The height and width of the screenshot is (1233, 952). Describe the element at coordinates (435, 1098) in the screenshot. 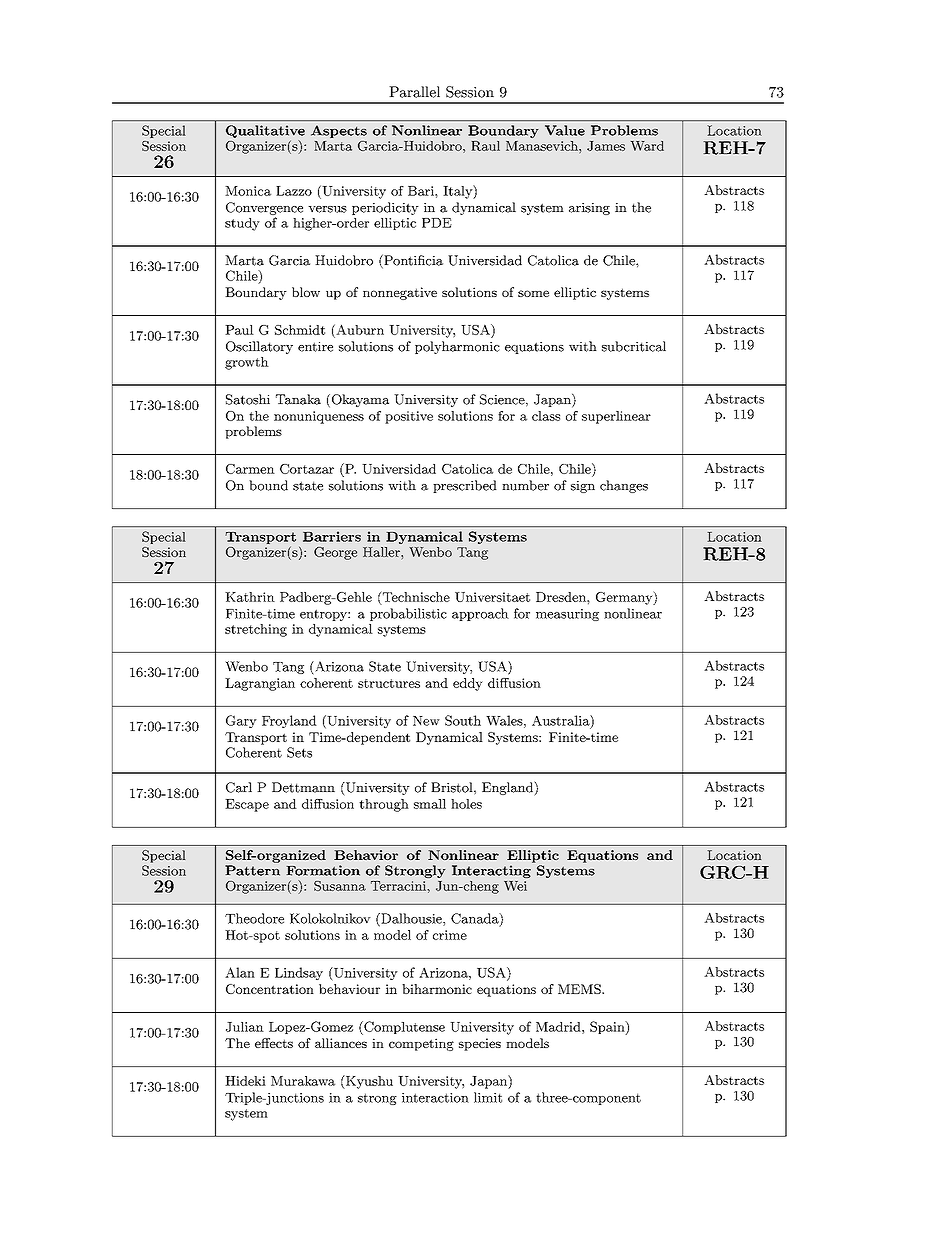

I see `interaction` at that location.
